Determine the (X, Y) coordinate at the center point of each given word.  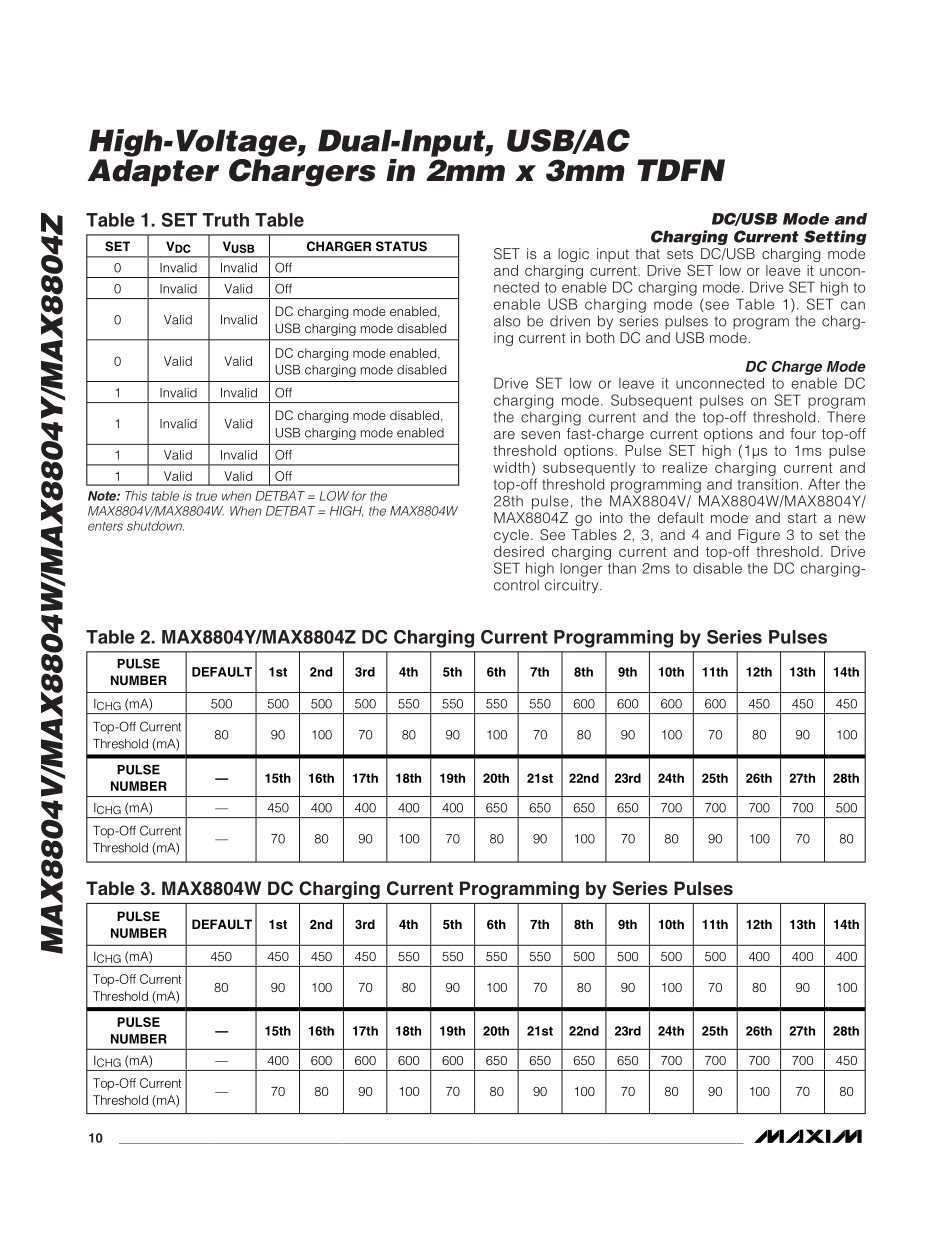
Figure (759, 536)
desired (519, 551)
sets (680, 254)
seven (540, 435)
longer (581, 570)
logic (573, 255)
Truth (225, 220)
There (846, 417)
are (504, 435)
